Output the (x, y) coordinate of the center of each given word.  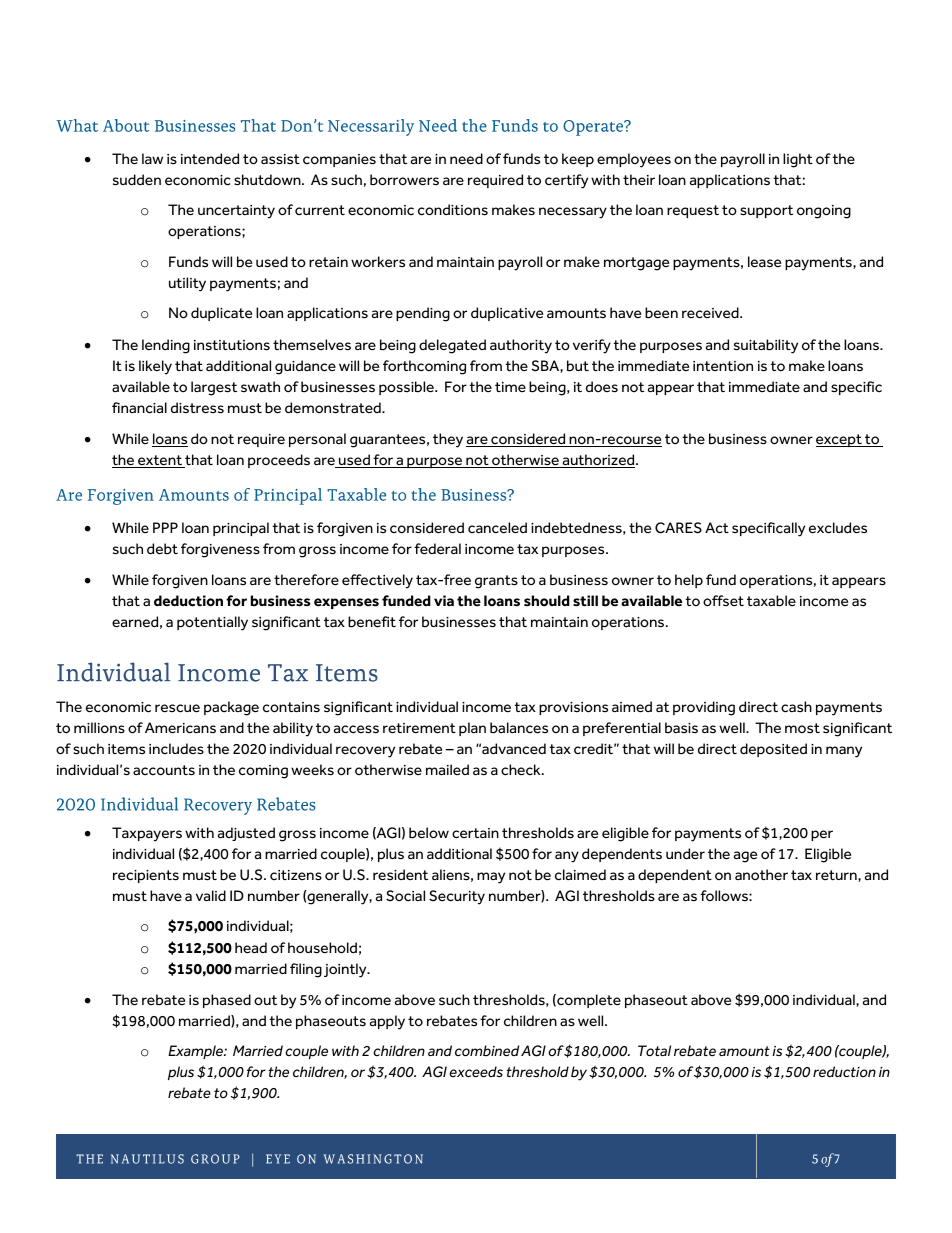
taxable (771, 601)
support (766, 211)
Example (196, 1052)
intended (210, 159)
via (444, 600)
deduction (188, 601)
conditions (453, 210)
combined (487, 1050)
